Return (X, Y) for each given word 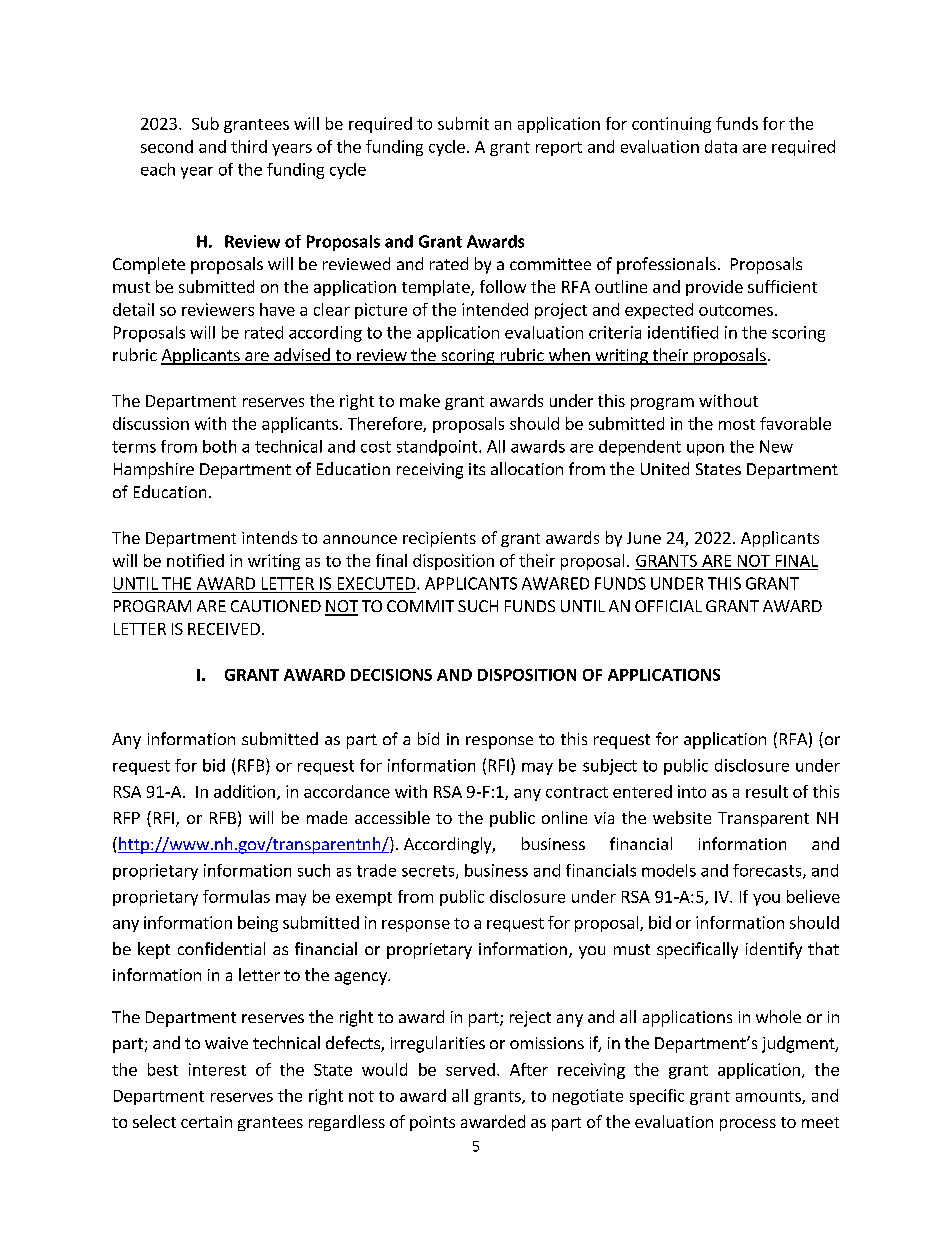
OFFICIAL (668, 606)
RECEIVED (224, 629)
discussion (151, 423)
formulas (236, 896)
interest (217, 1069)
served (470, 1069)
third (249, 146)
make (420, 400)
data (721, 146)
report (559, 149)
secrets (429, 872)
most (737, 424)
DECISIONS (391, 675)
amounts (769, 1097)
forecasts (768, 871)
